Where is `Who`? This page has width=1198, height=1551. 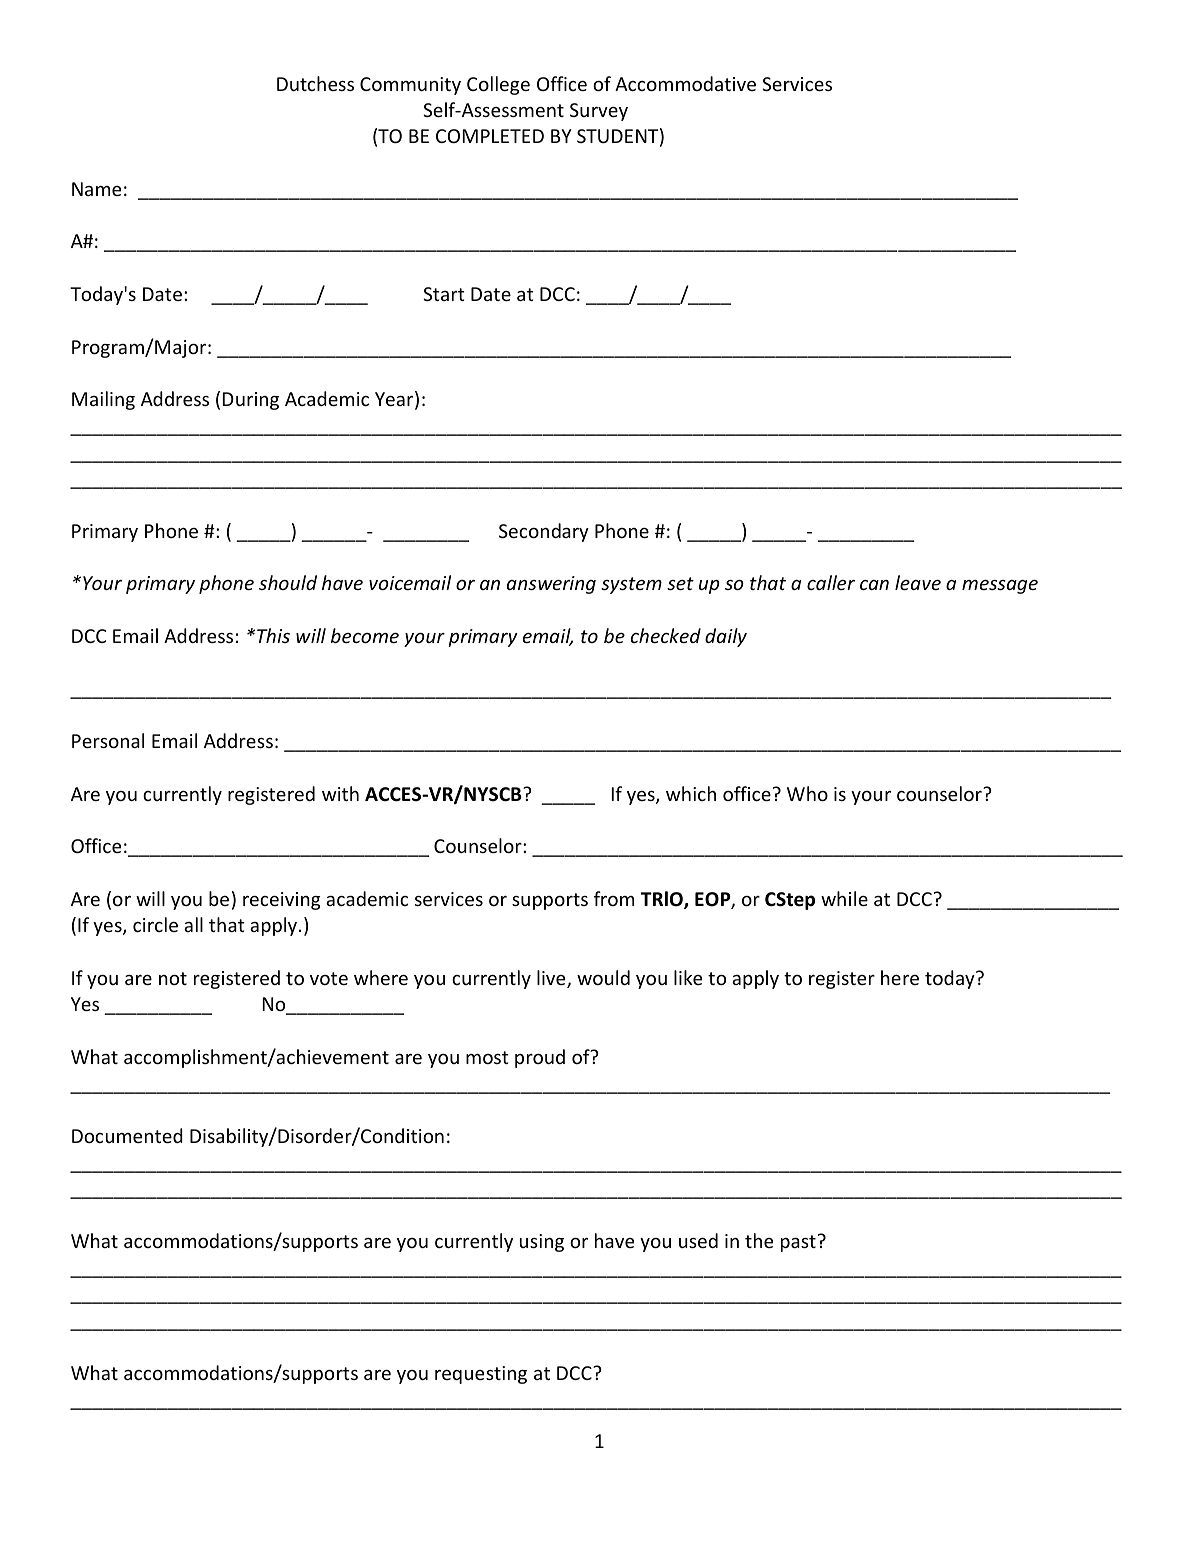 Who is located at coordinates (807, 793).
